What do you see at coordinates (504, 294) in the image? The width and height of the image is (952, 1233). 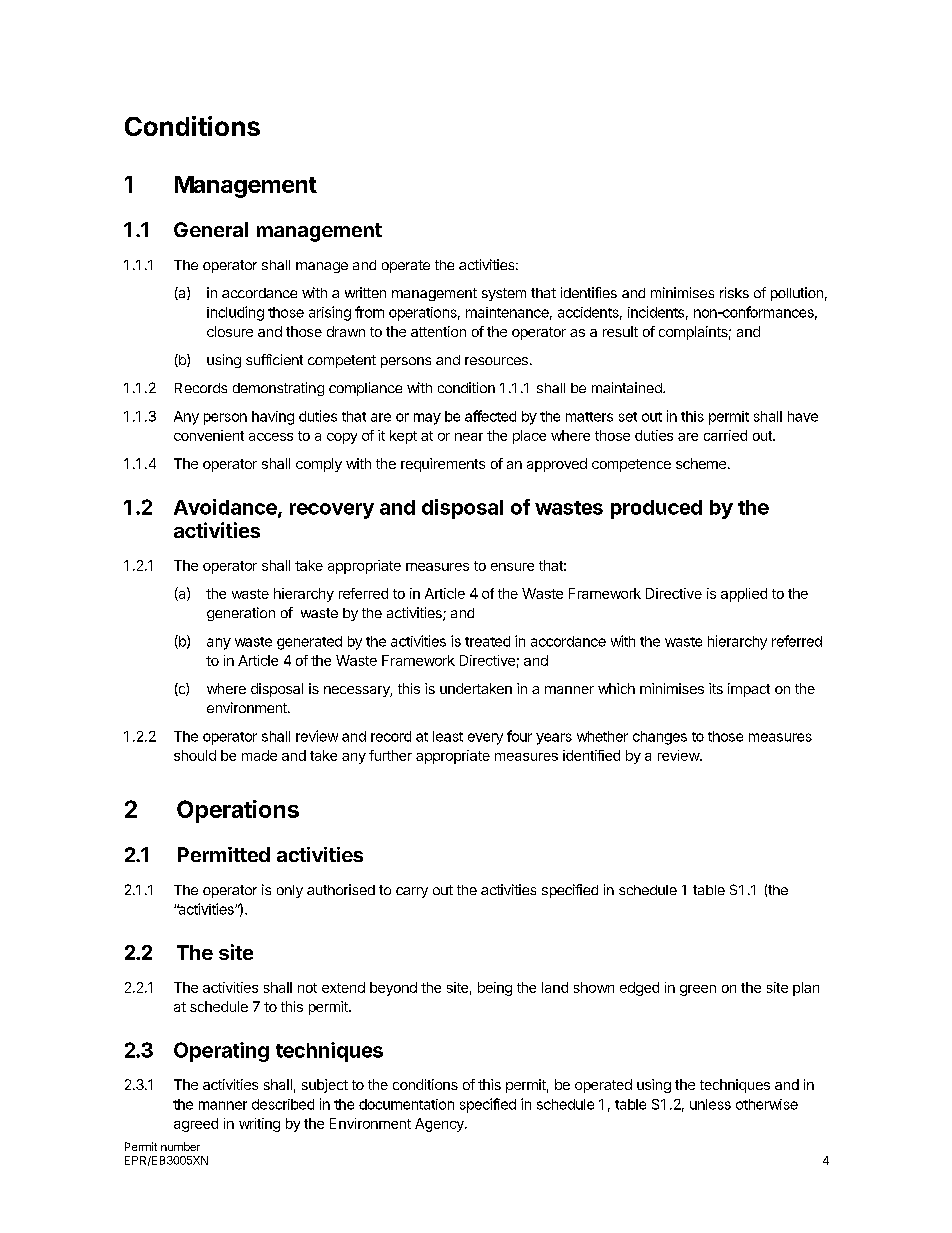 I see `system` at bounding box center [504, 294].
